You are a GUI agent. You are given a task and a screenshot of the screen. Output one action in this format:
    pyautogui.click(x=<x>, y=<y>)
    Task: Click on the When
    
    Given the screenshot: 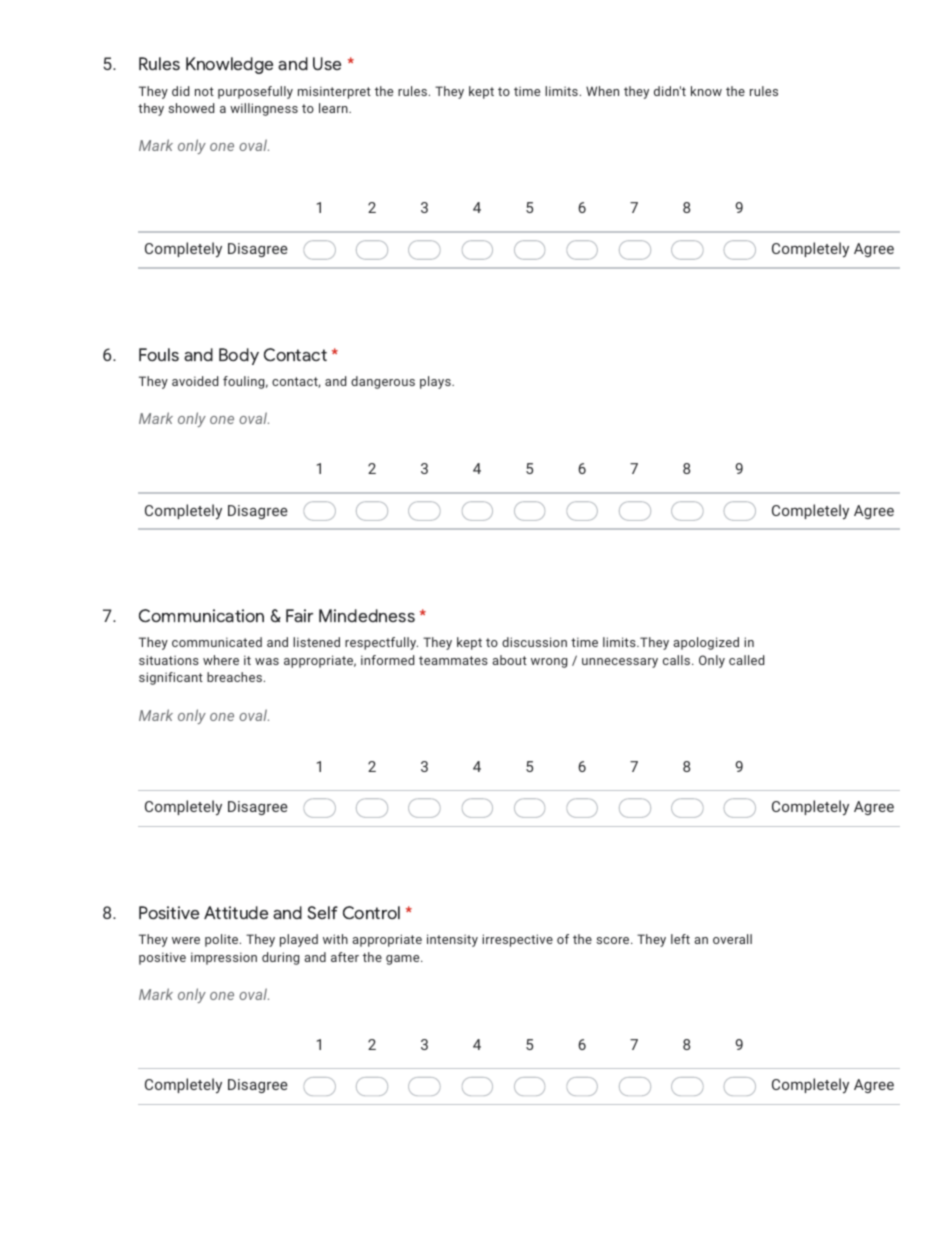 What is the action you would take?
    pyautogui.click(x=602, y=91)
